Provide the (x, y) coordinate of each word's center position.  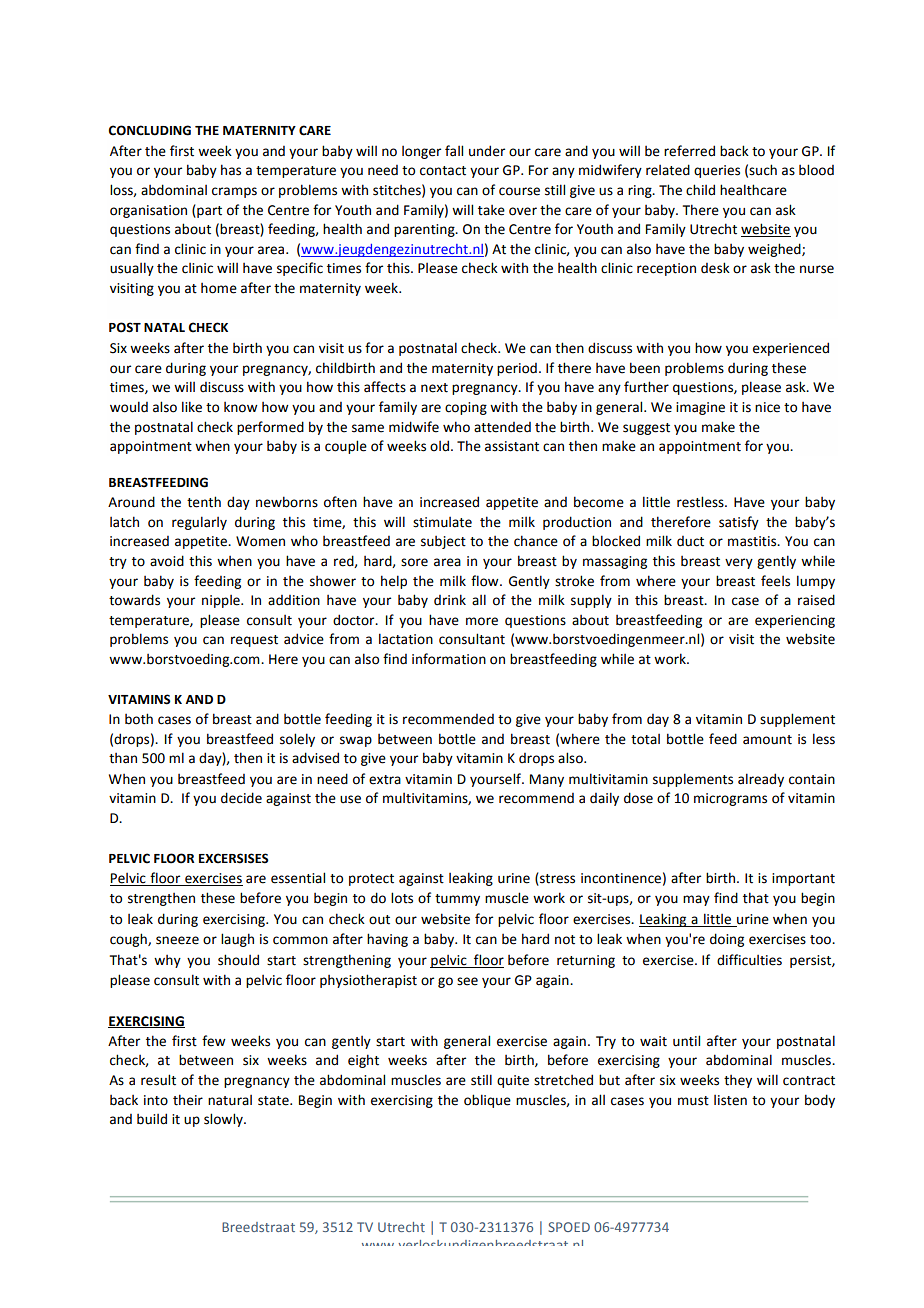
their (188, 1100)
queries (717, 171)
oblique (487, 1101)
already (761, 780)
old (439, 446)
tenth (204, 502)
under (487, 151)
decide (241, 798)
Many (547, 780)
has (231, 170)
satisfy (739, 523)
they (738, 1081)
